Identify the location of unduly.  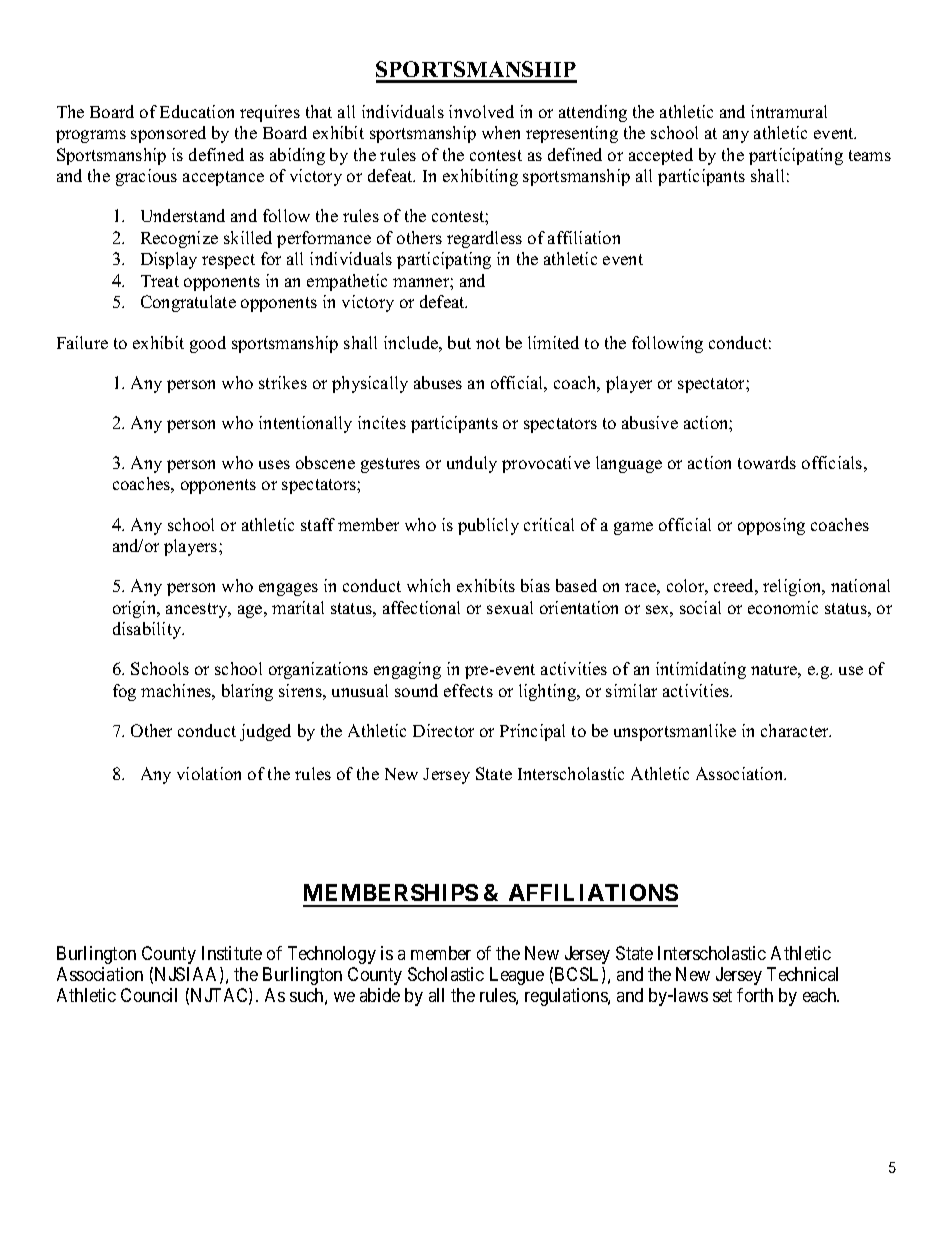
(472, 464).
